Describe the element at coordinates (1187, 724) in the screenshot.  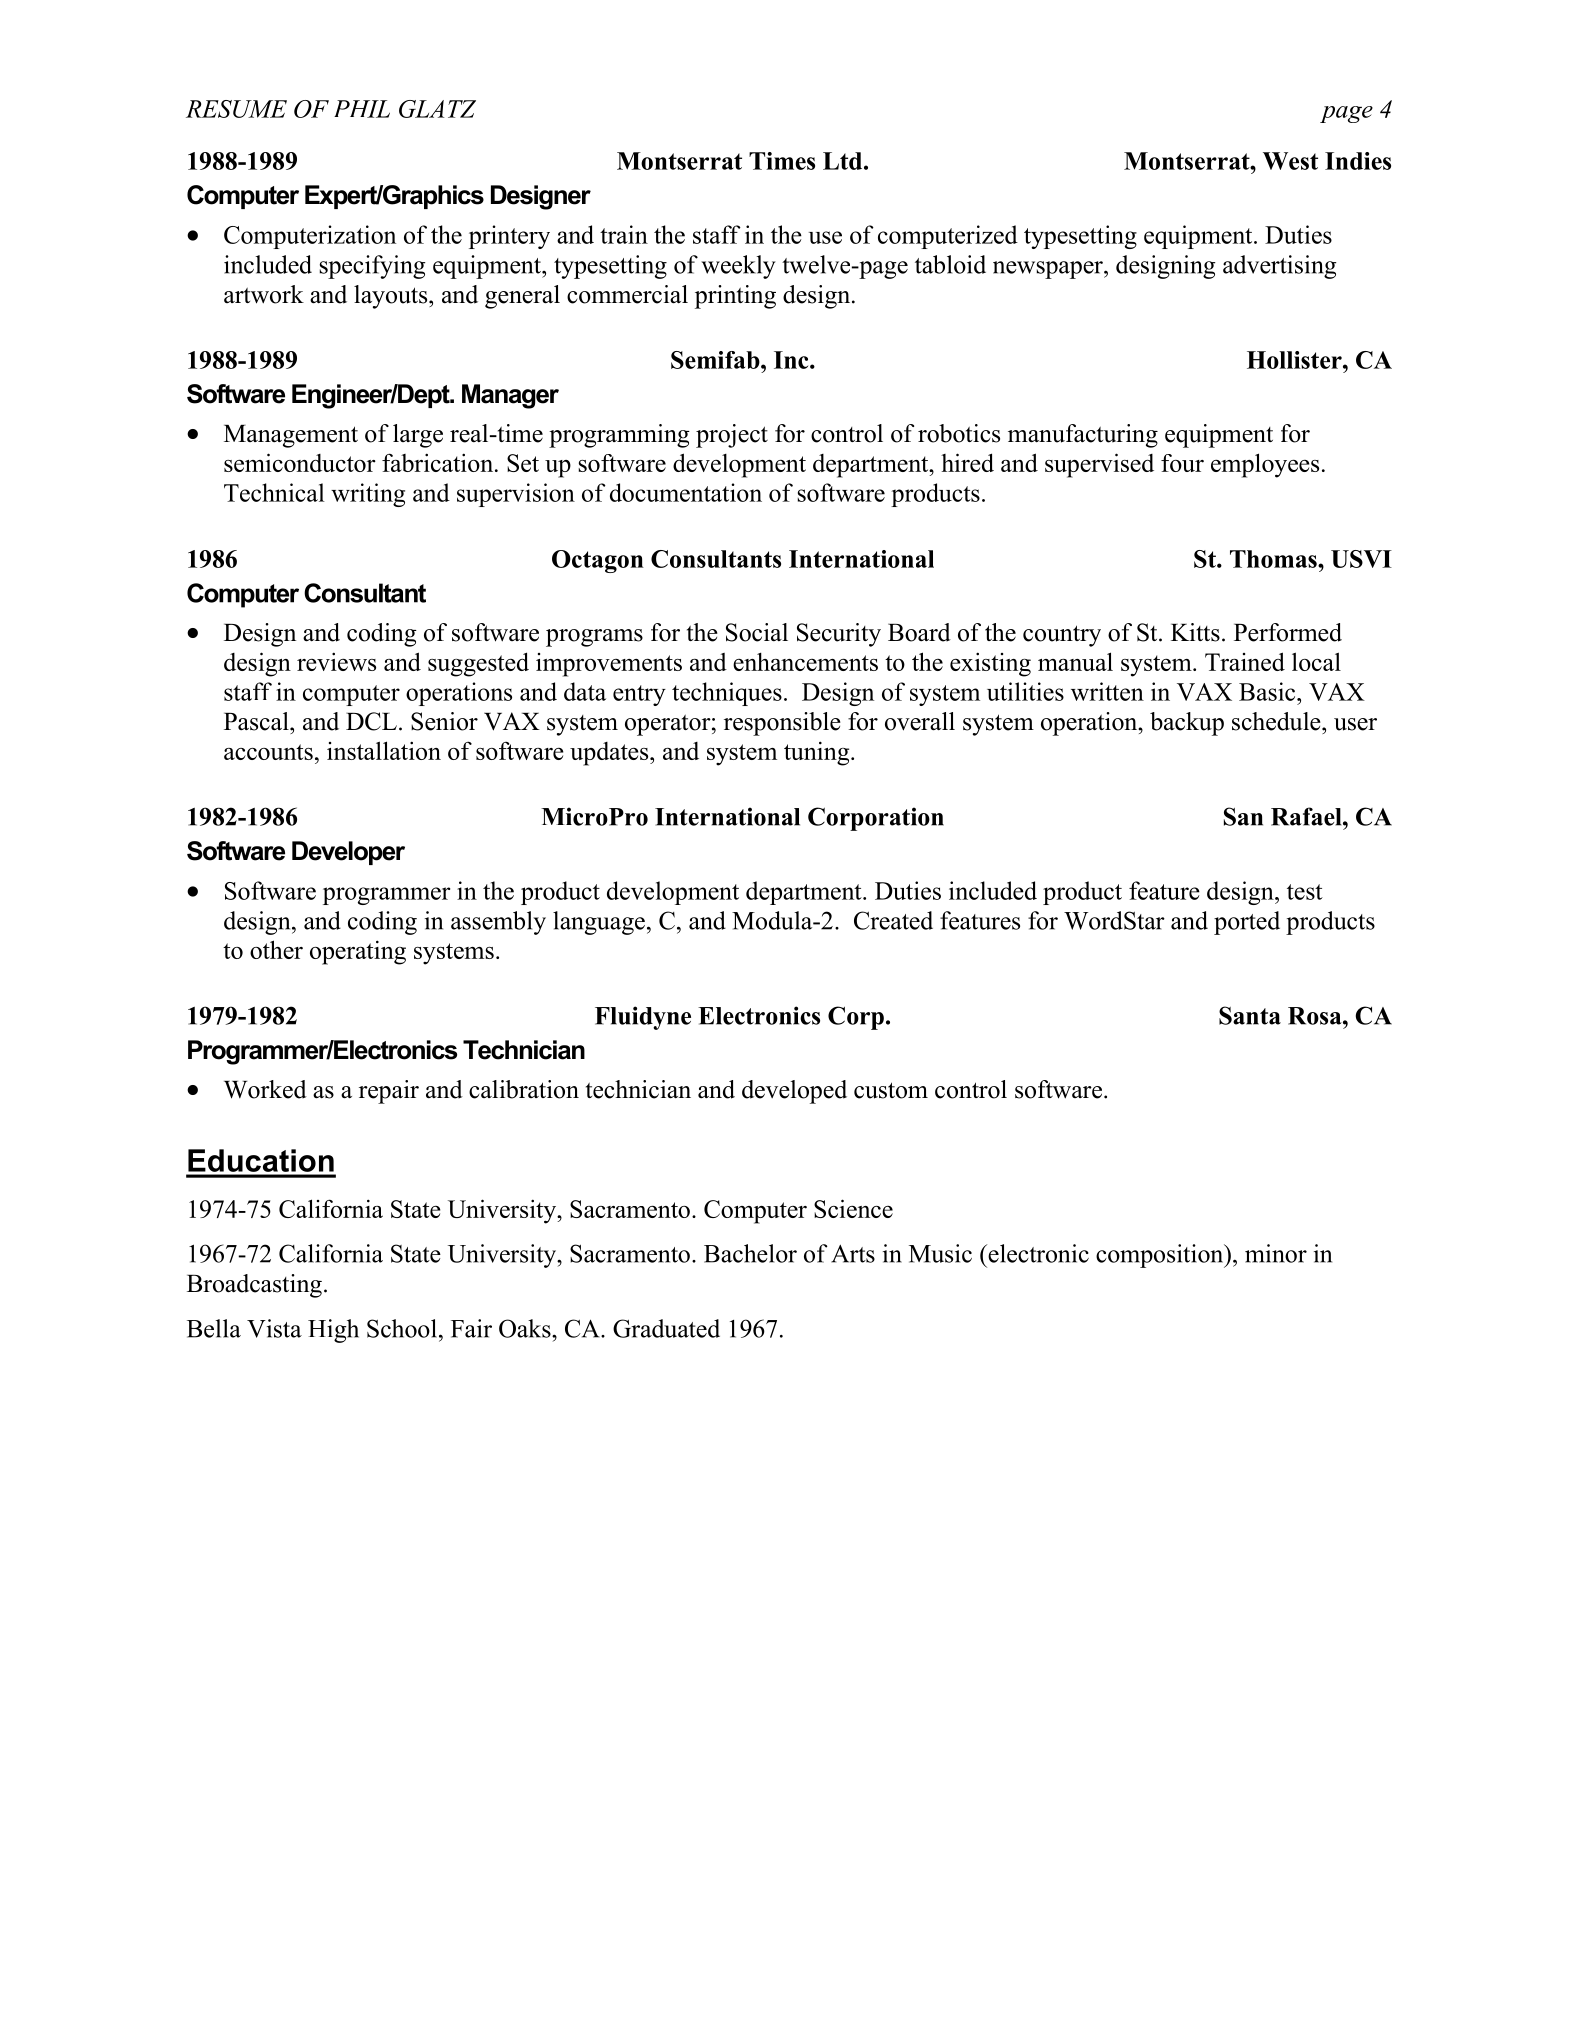
I see `backup` at that location.
